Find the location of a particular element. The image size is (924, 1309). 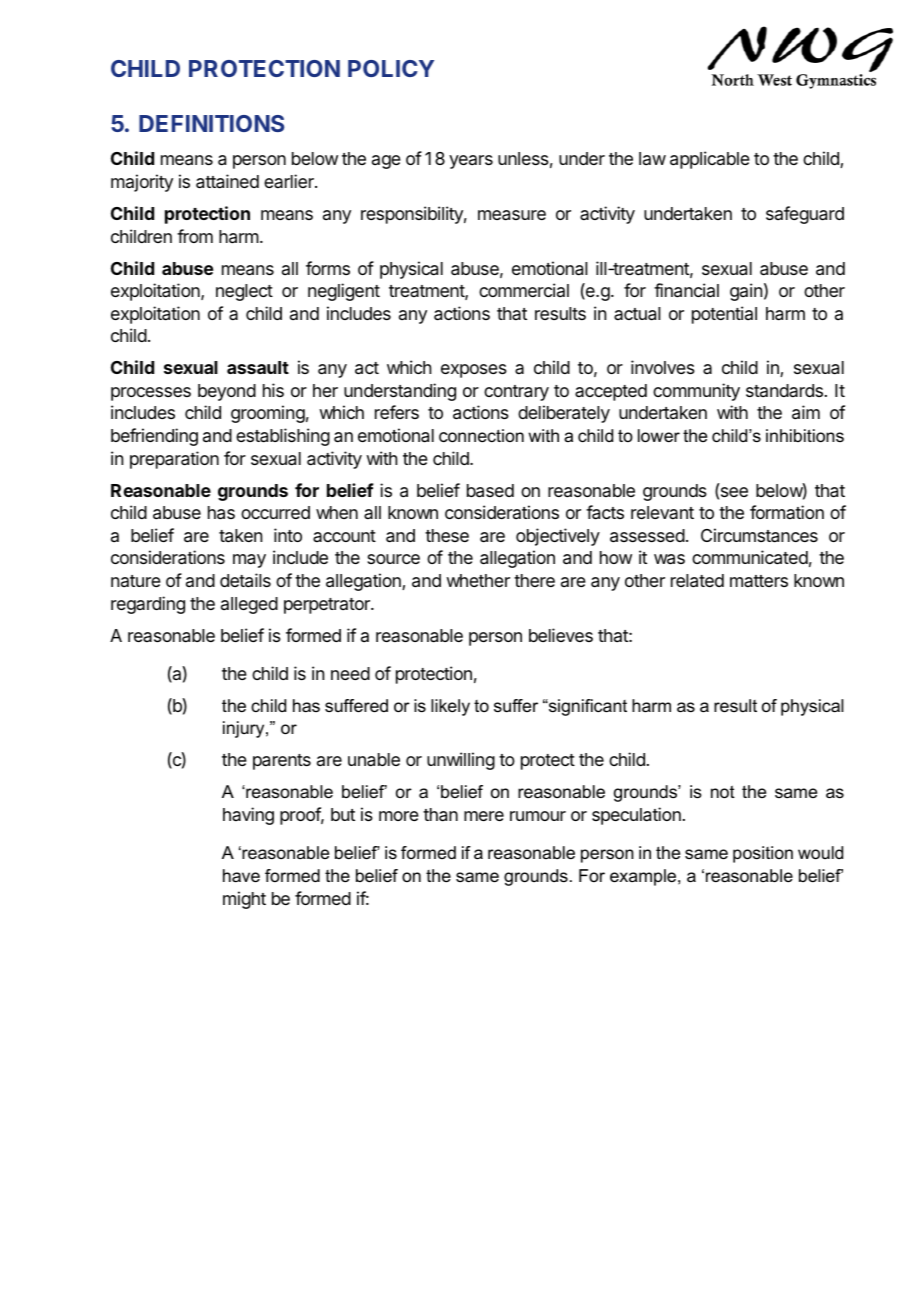

applicable is located at coordinates (710, 160).
